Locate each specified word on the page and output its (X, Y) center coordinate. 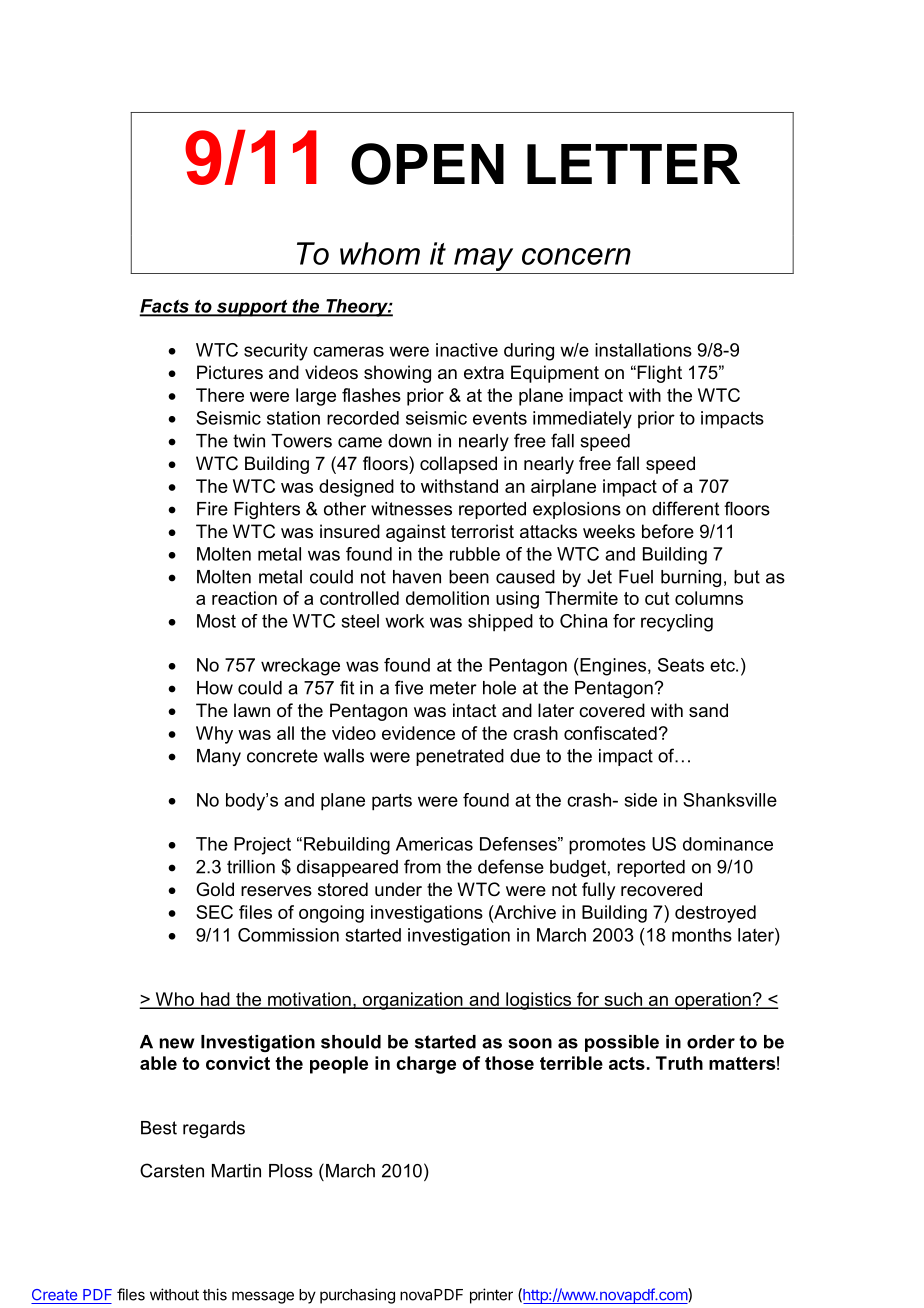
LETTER (633, 164)
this (215, 1294)
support (252, 308)
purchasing (357, 1296)
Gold (215, 889)
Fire (212, 509)
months (702, 935)
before (668, 531)
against (416, 533)
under (398, 889)
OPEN (427, 164)
